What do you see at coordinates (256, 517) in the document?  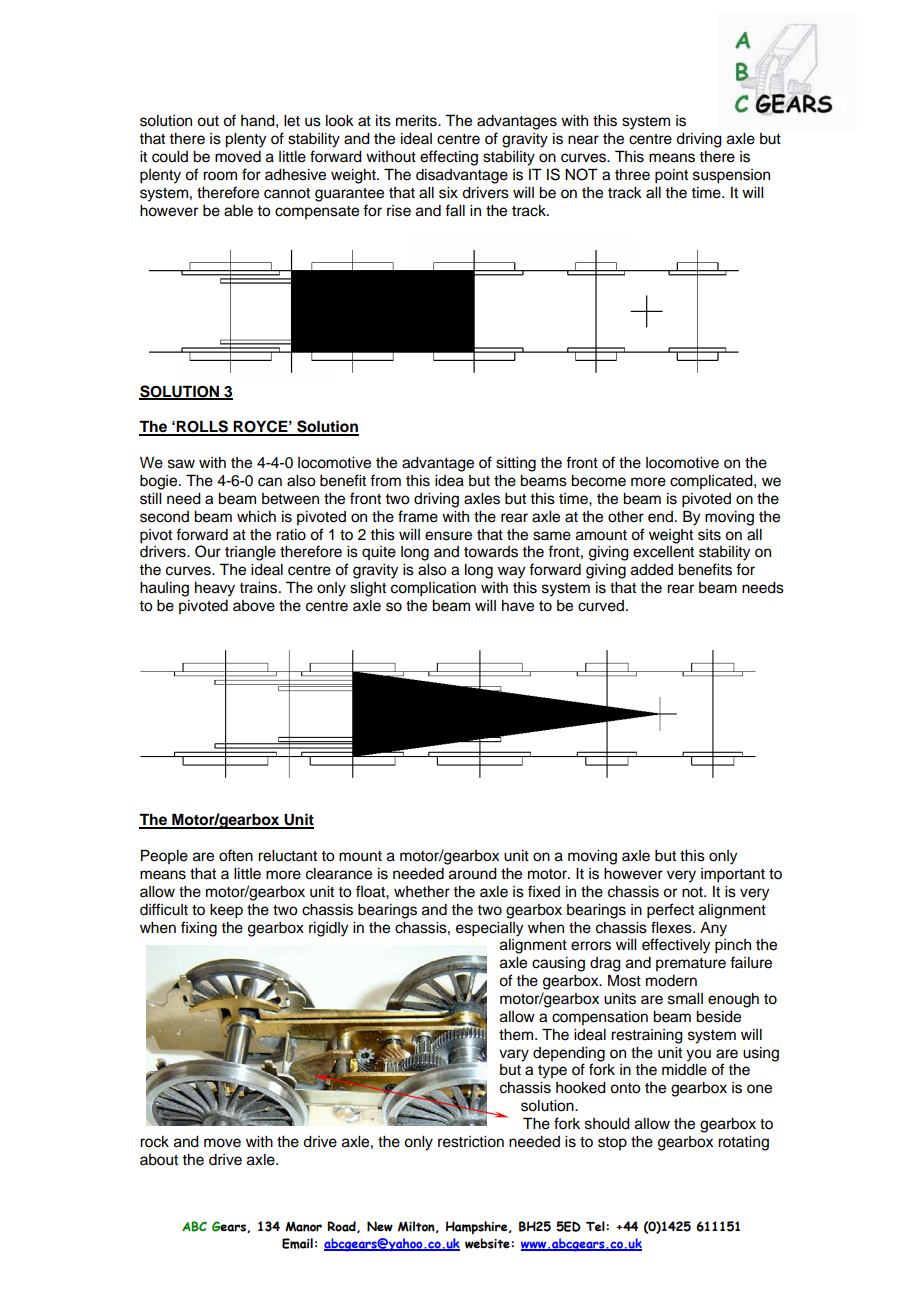 I see `which` at bounding box center [256, 517].
